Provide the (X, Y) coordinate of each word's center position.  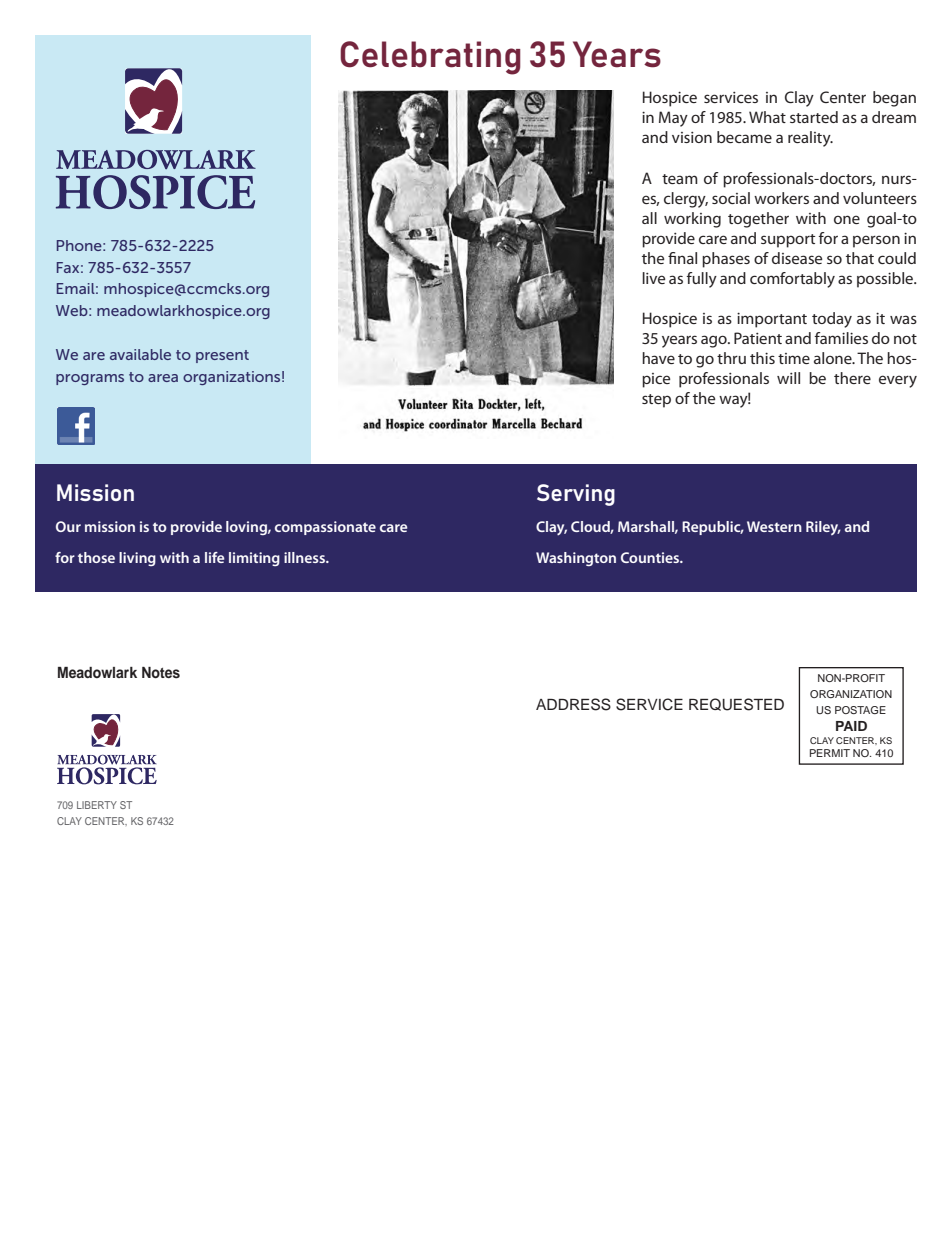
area (163, 378)
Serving (576, 495)
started (814, 117)
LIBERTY (97, 805)
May (673, 119)
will (788, 378)
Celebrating (430, 58)
